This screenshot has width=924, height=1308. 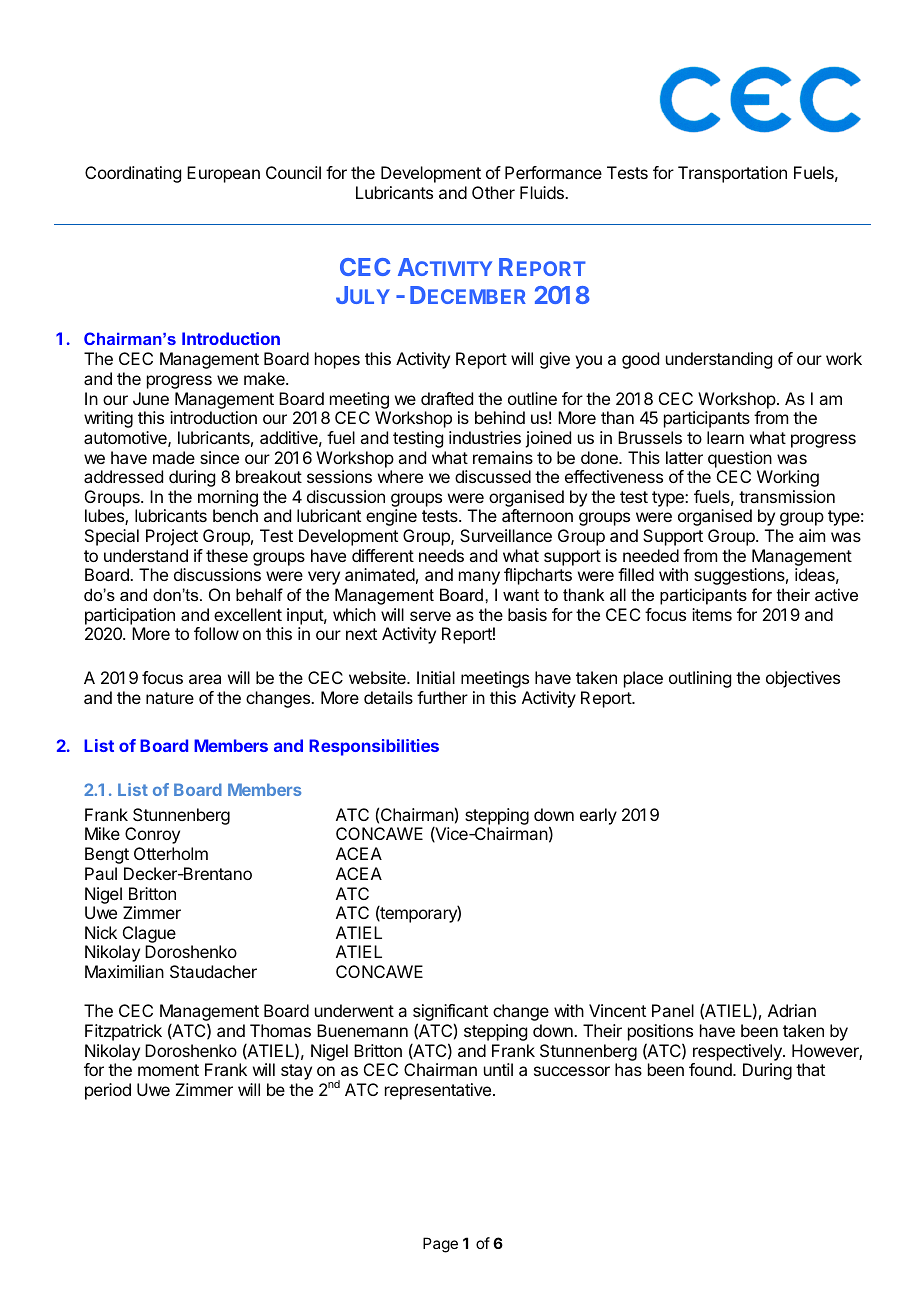 I want to click on European, so click(x=223, y=174).
